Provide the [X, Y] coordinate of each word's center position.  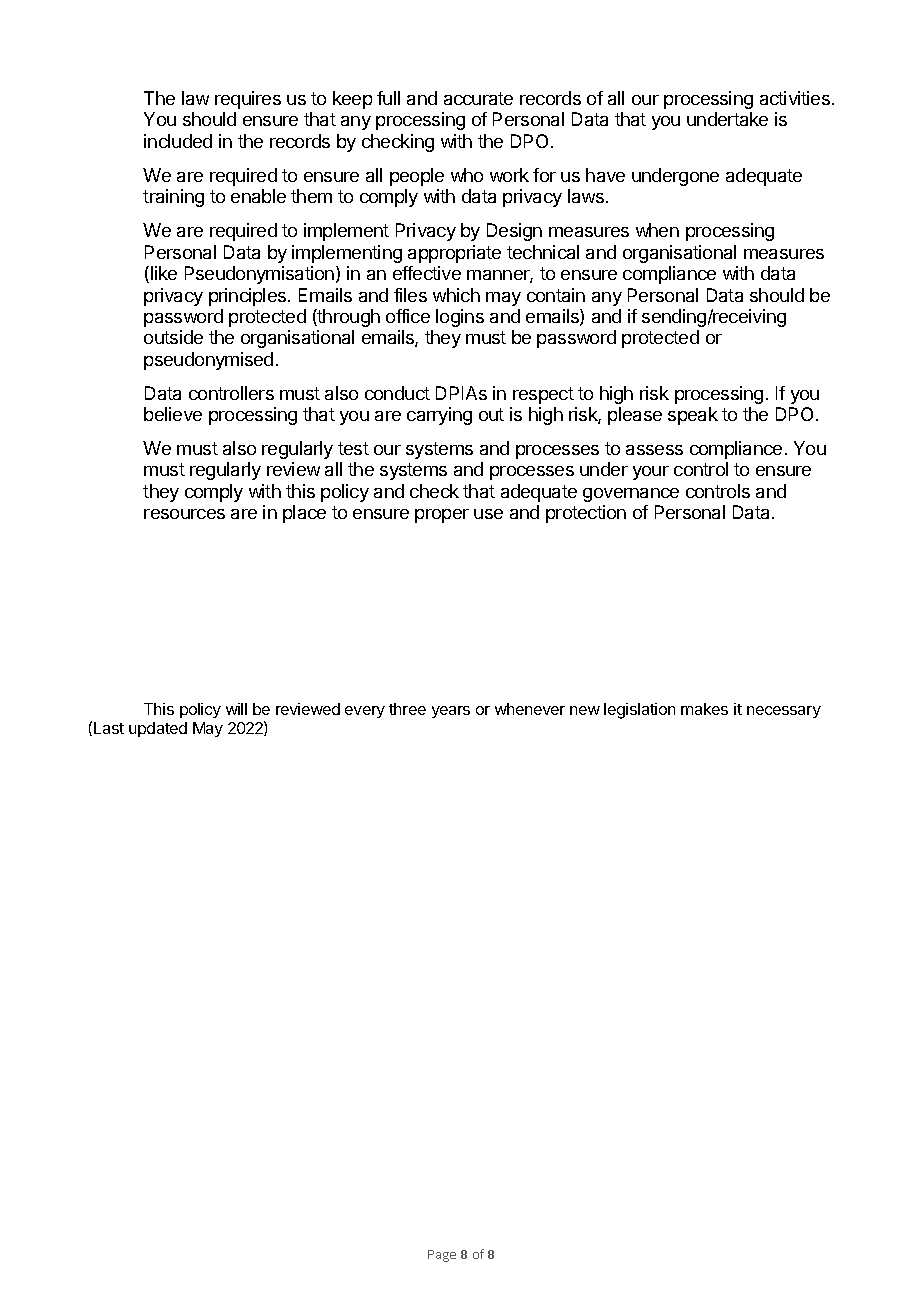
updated [158, 729]
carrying [439, 416]
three [407, 709]
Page [442, 1256]
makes [704, 709]
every [365, 712]
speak [693, 416]
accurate [478, 98]
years [451, 712]
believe [173, 414]
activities [795, 98]
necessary [784, 712]
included [178, 141]
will [236, 709]
